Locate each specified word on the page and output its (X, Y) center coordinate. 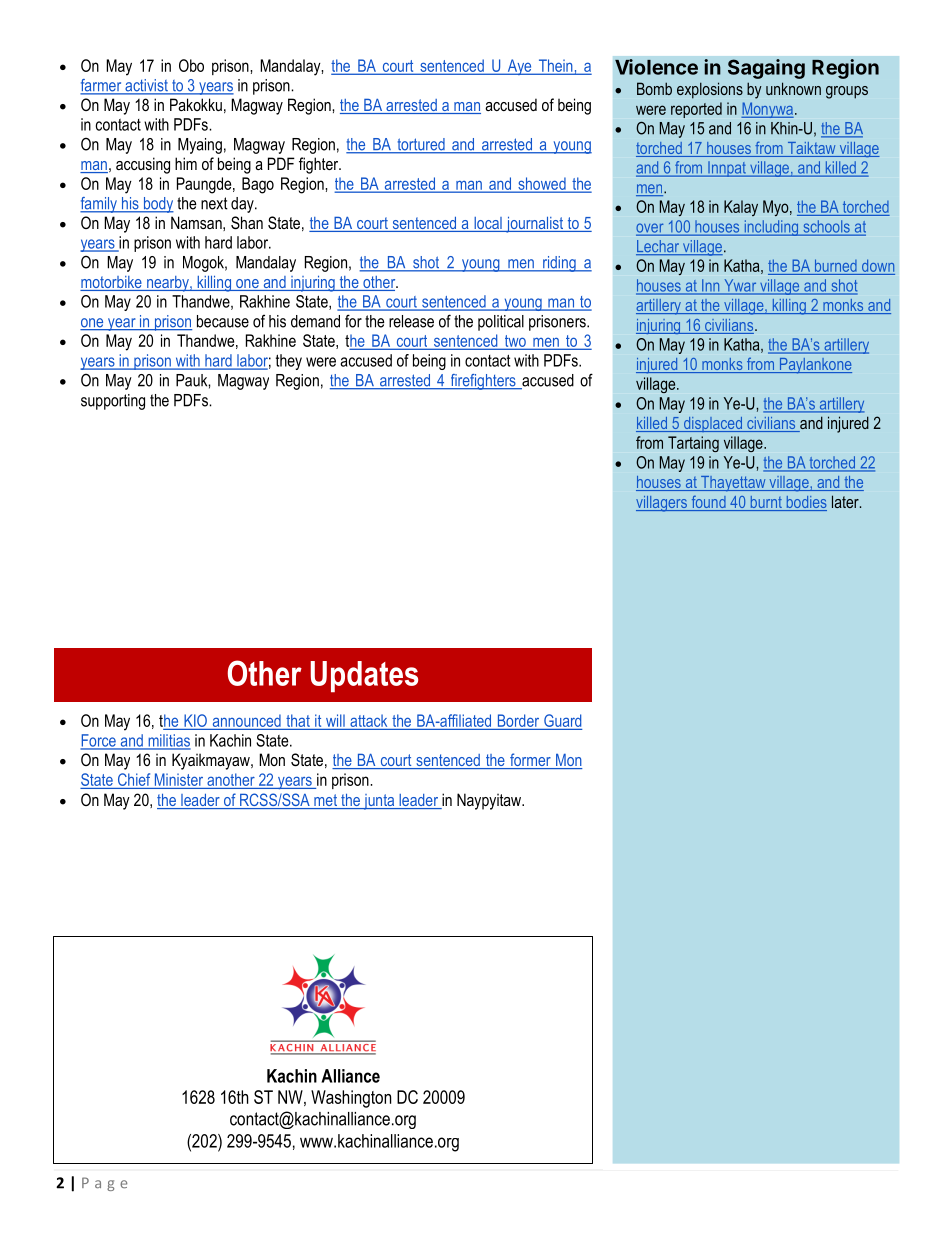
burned (835, 267)
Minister (179, 781)
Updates (364, 676)
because (223, 321)
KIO (195, 720)
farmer (102, 86)
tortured (421, 145)
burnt (766, 503)
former (530, 761)
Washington (351, 1099)
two (515, 342)
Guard (562, 720)
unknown (793, 88)
